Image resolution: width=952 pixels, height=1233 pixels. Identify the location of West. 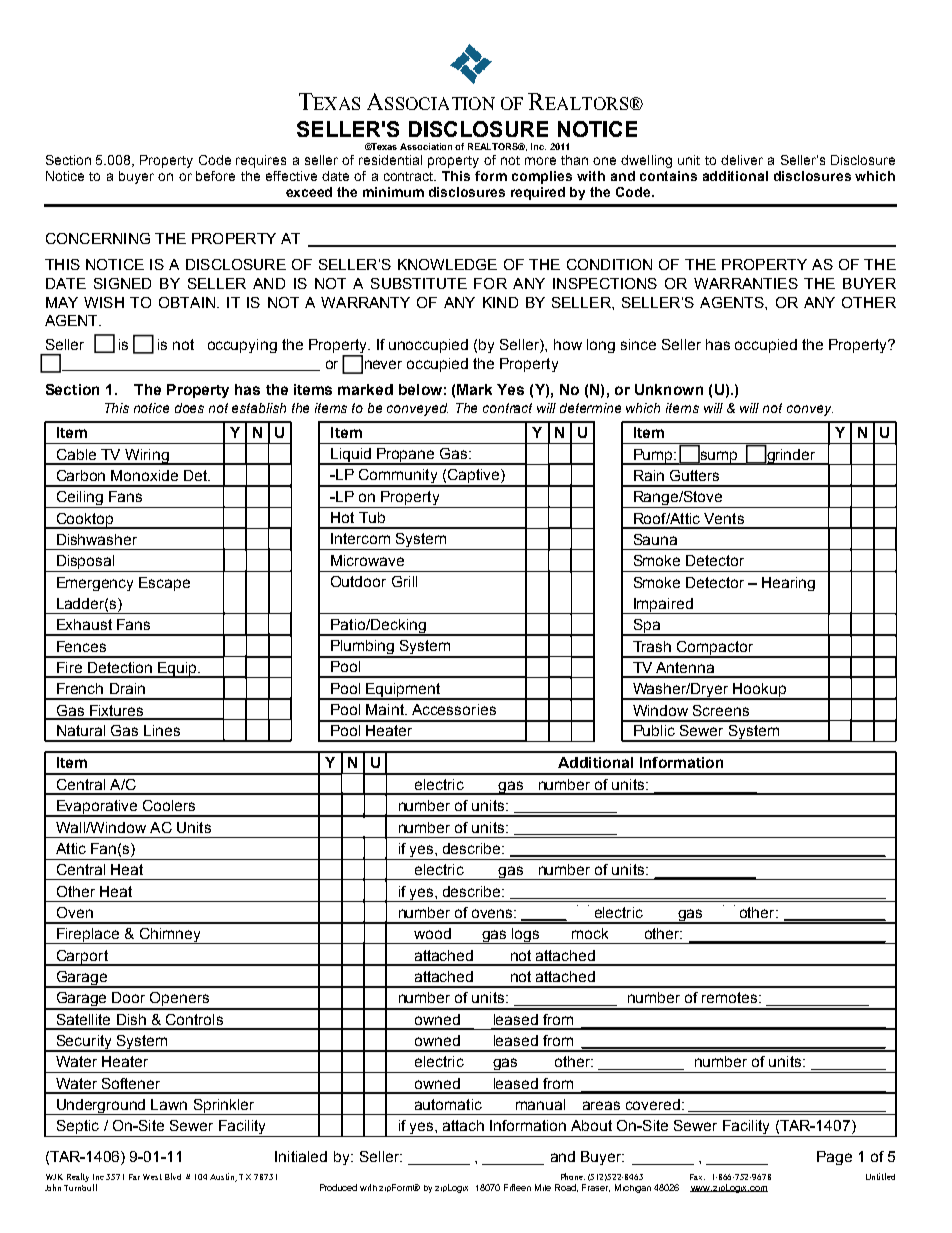
(152, 1177).
